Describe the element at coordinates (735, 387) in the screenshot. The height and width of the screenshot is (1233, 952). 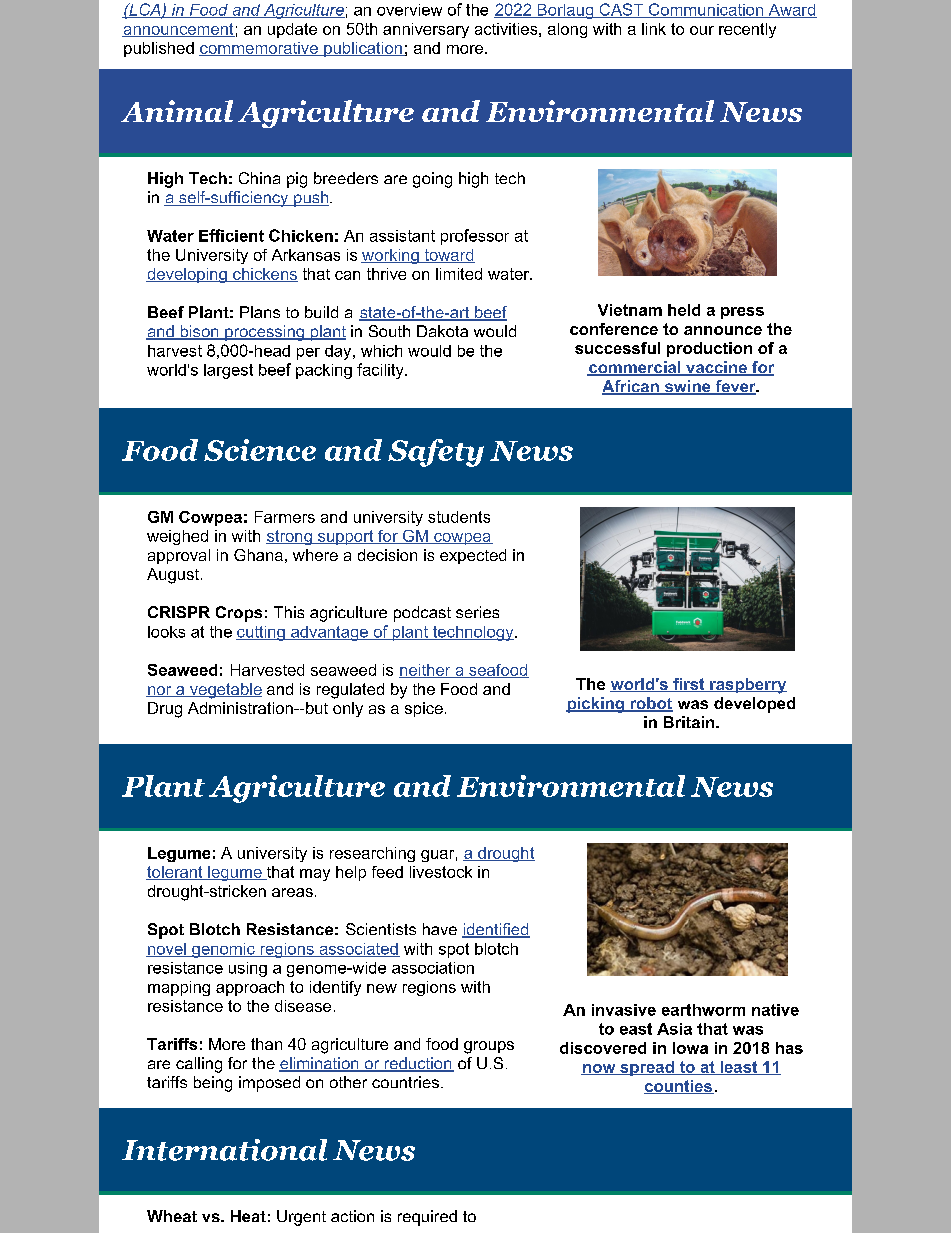
I see `fever` at that location.
